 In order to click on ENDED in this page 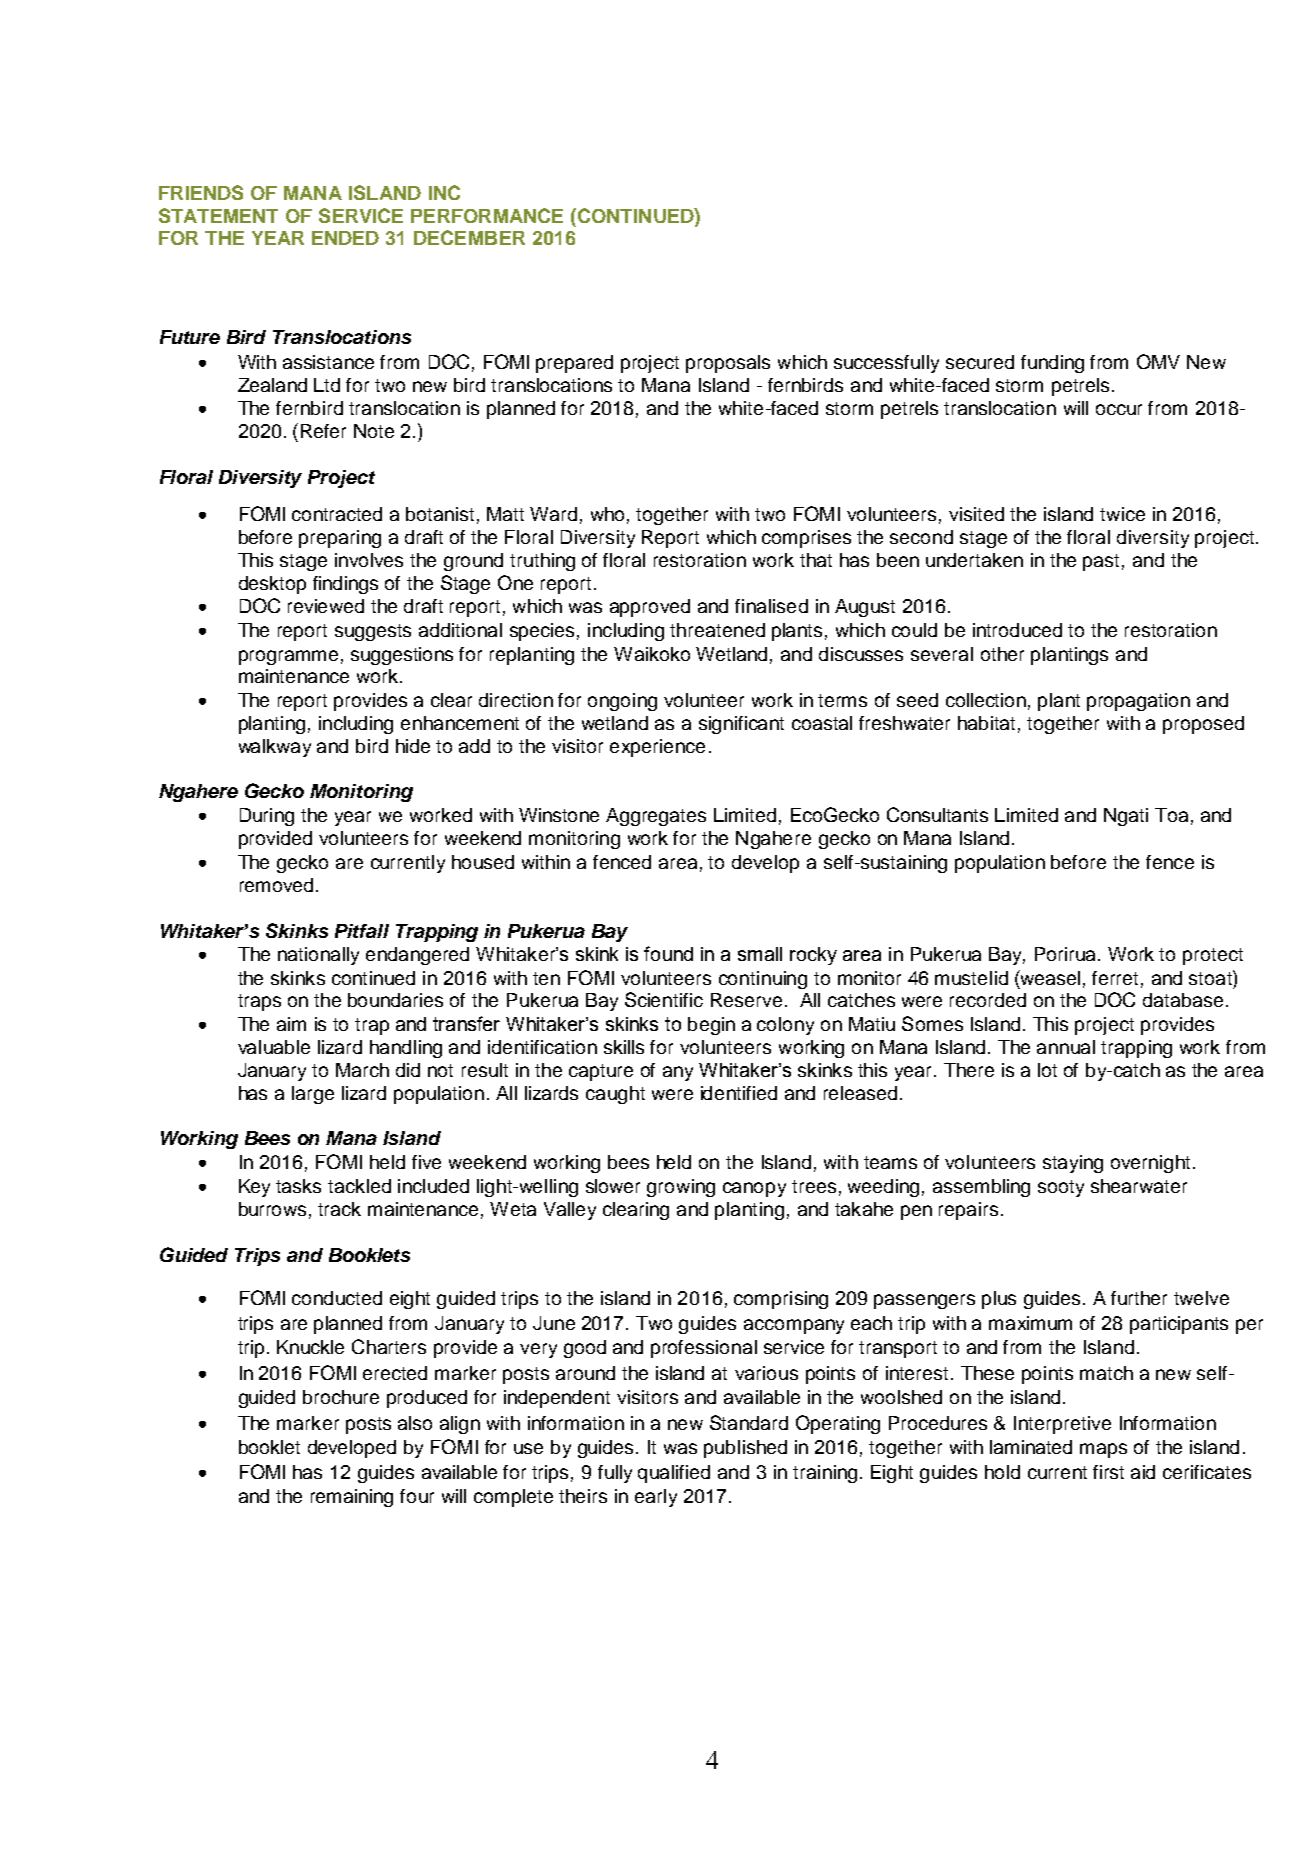, I will do `click(345, 238)`.
